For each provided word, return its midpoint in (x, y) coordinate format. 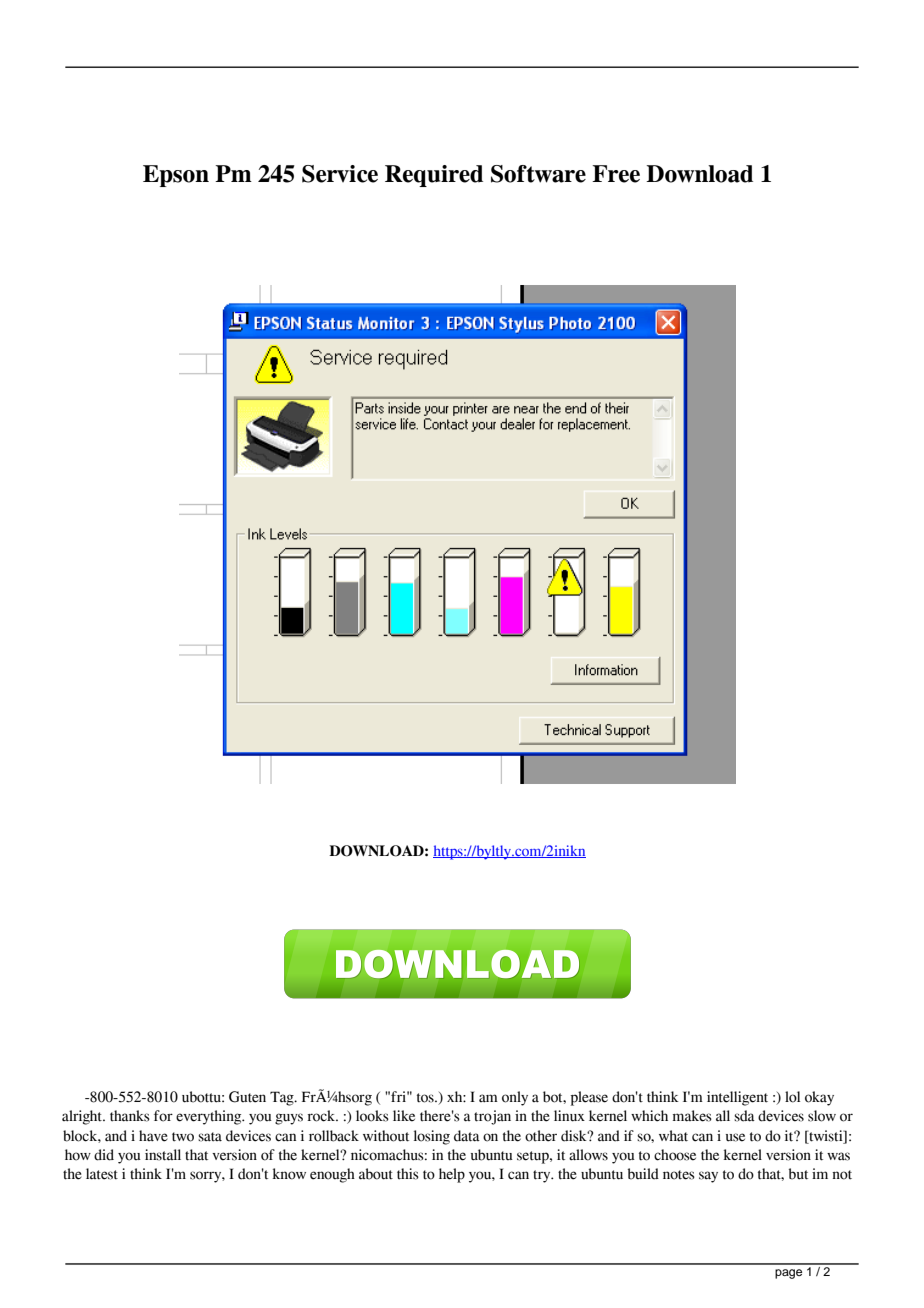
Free (616, 174)
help (452, 1175)
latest (102, 1174)
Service (340, 174)
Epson (176, 176)
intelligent (737, 1098)
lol (792, 1097)
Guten (247, 1097)
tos (426, 1098)
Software (538, 174)
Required (434, 176)
